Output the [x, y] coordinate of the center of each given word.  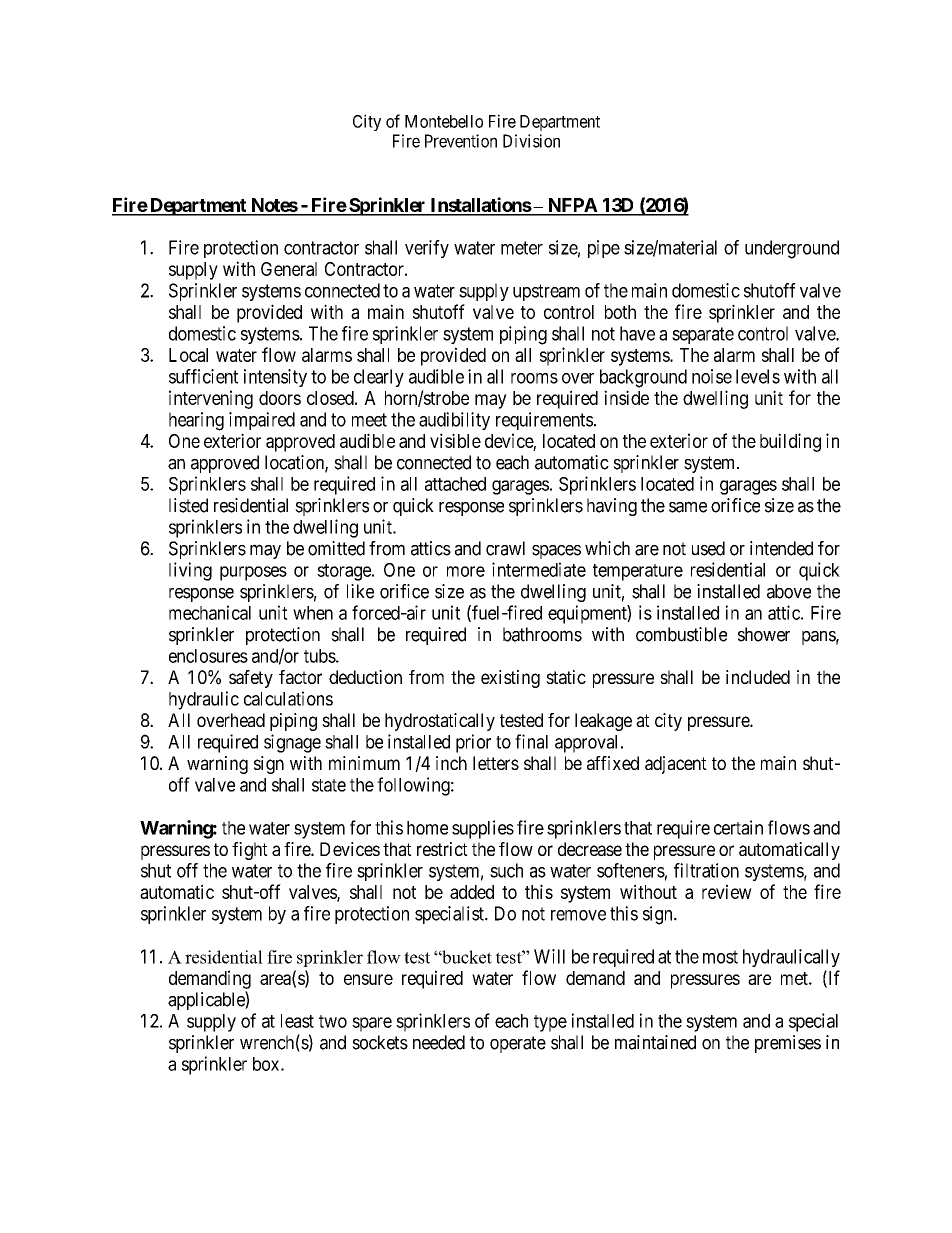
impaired [262, 421]
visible [455, 440]
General [289, 269]
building [790, 442]
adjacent [676, 765]
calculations [288, 698]
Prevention [461, 141]
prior [473, 743]
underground [792, 249]
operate [518, 1044]
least [297, 1021]
